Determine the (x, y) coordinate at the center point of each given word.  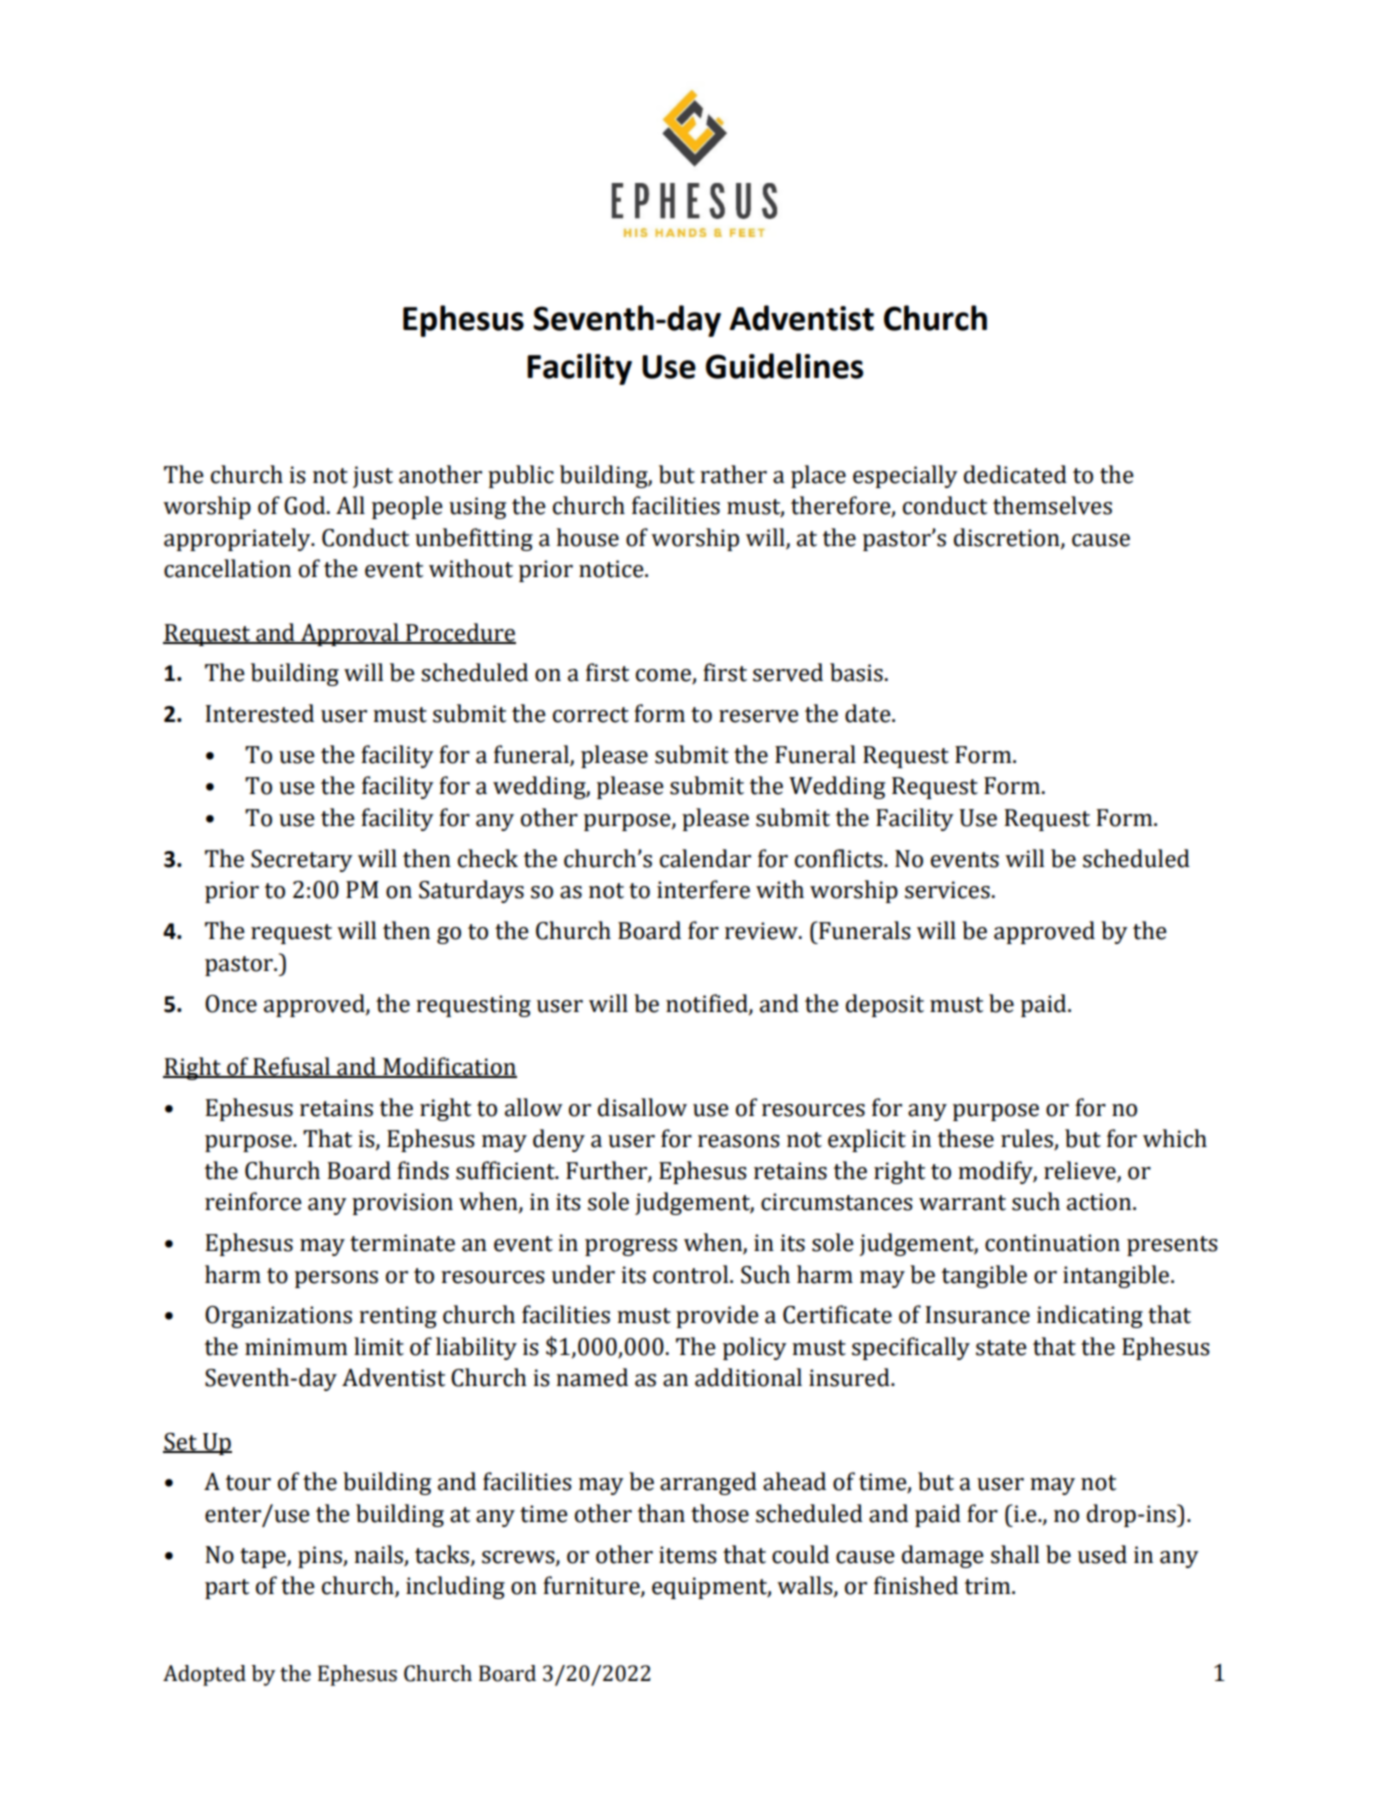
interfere (703, 889)
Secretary (302, 861)
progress (631, 1247)
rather (733, 474)
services (947, 890)
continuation (1052, 1243)
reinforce (253, 1201)
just (373, 477)
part (227, 1589)
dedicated (1015, 474)
